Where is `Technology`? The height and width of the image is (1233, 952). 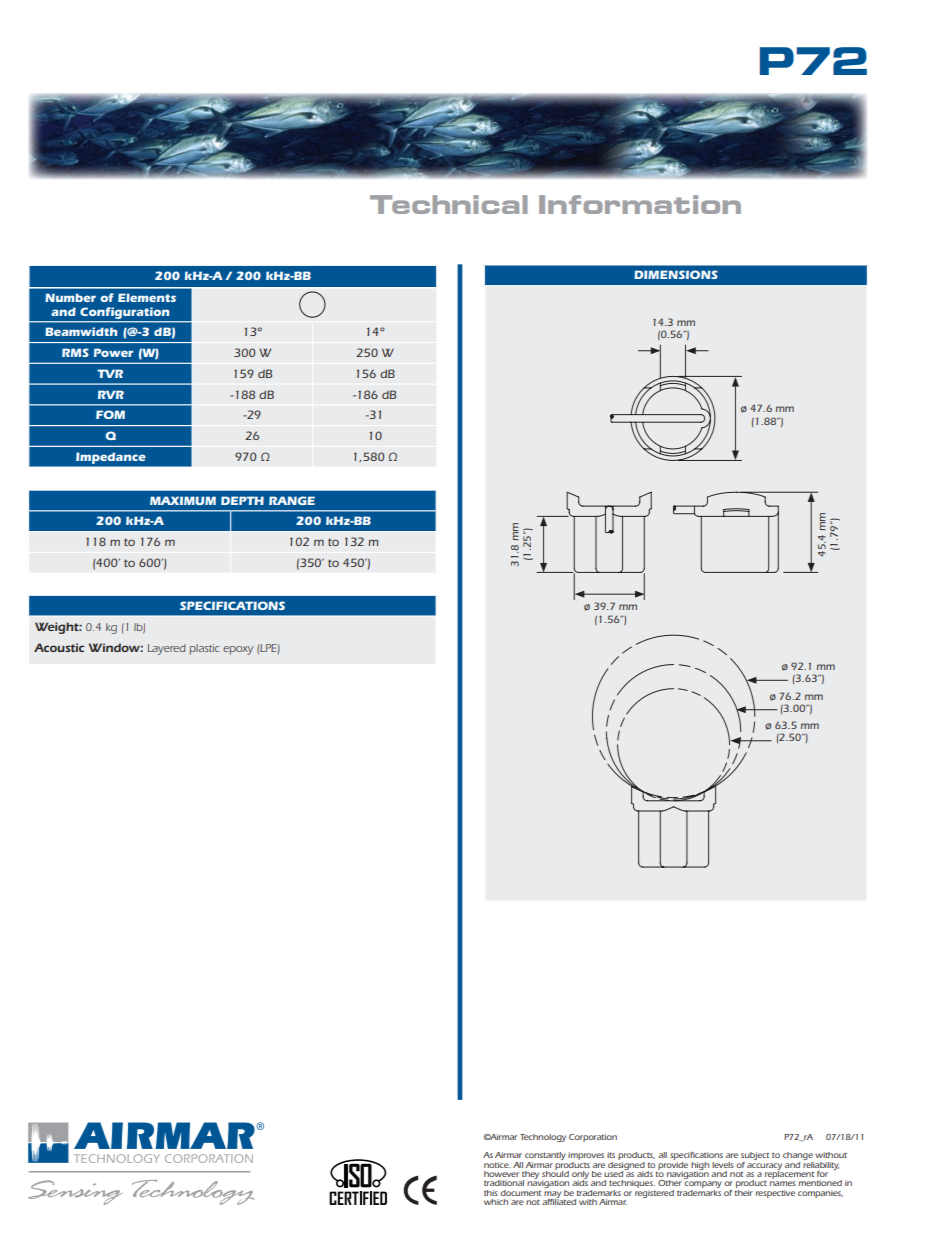
Technology is located at coordinates (543, 1138).
